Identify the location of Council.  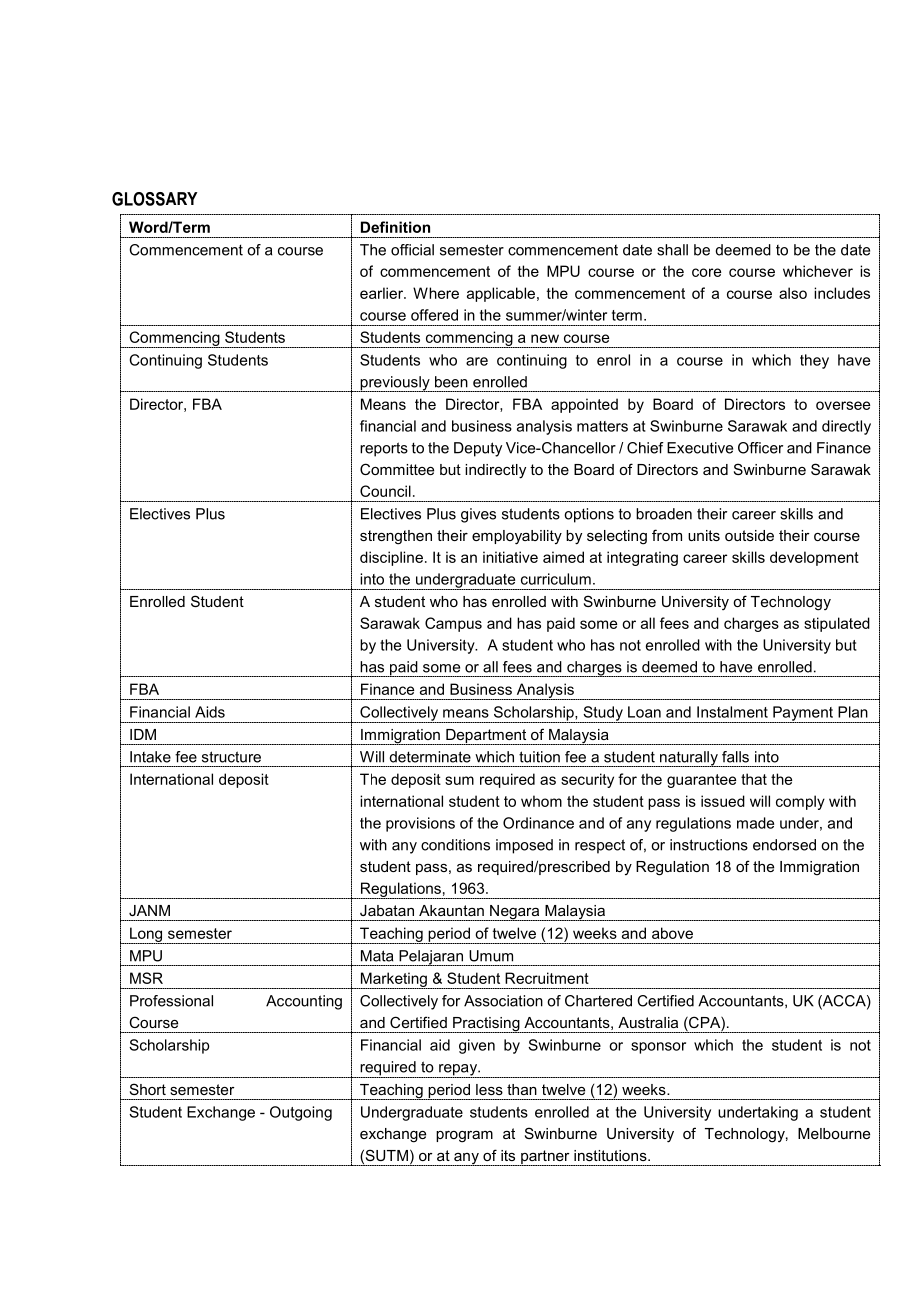
(385, 491).
